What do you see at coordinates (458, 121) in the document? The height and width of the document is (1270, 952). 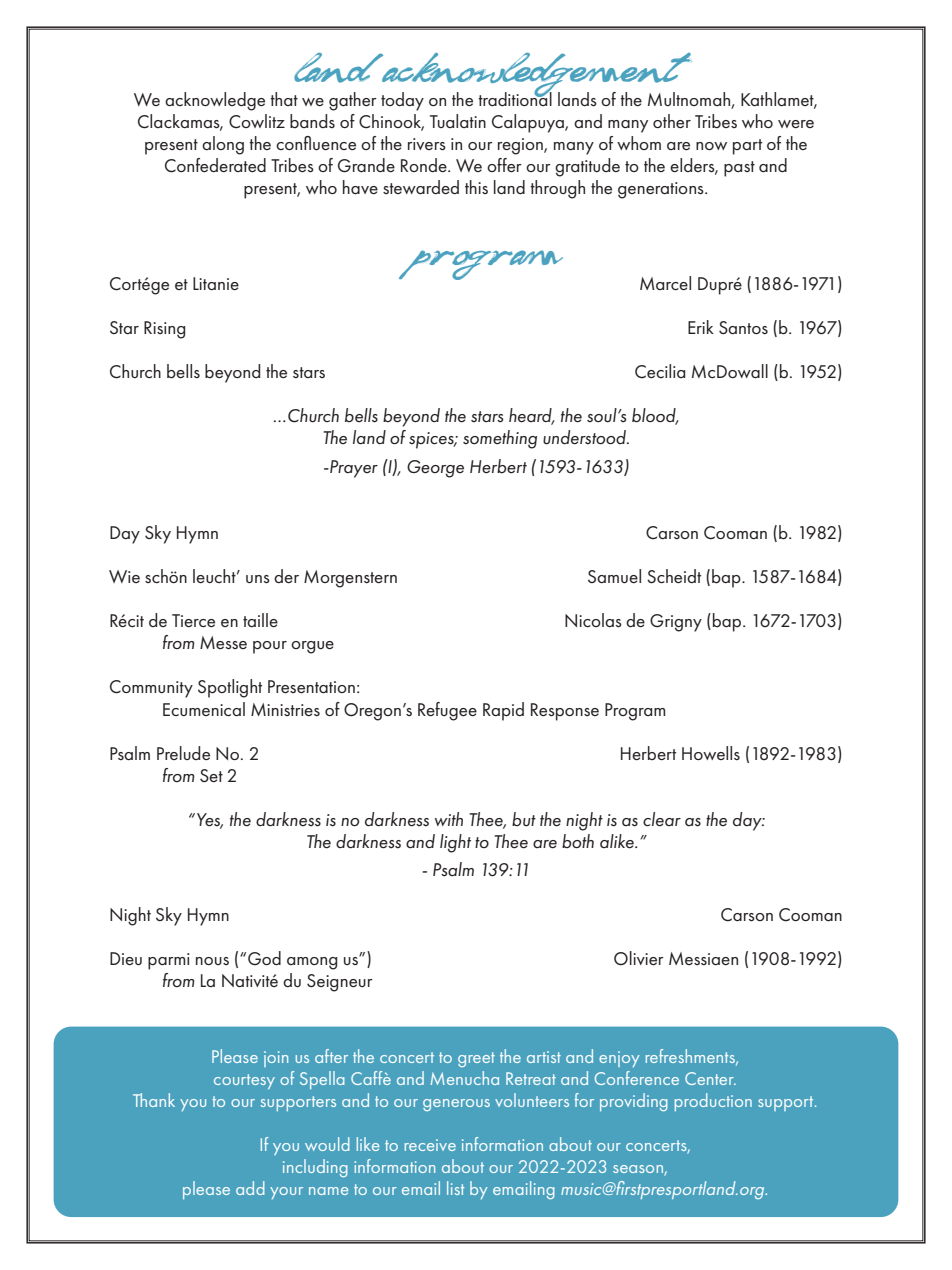 I see `Tualatin` at bounding box center [458, 121].
